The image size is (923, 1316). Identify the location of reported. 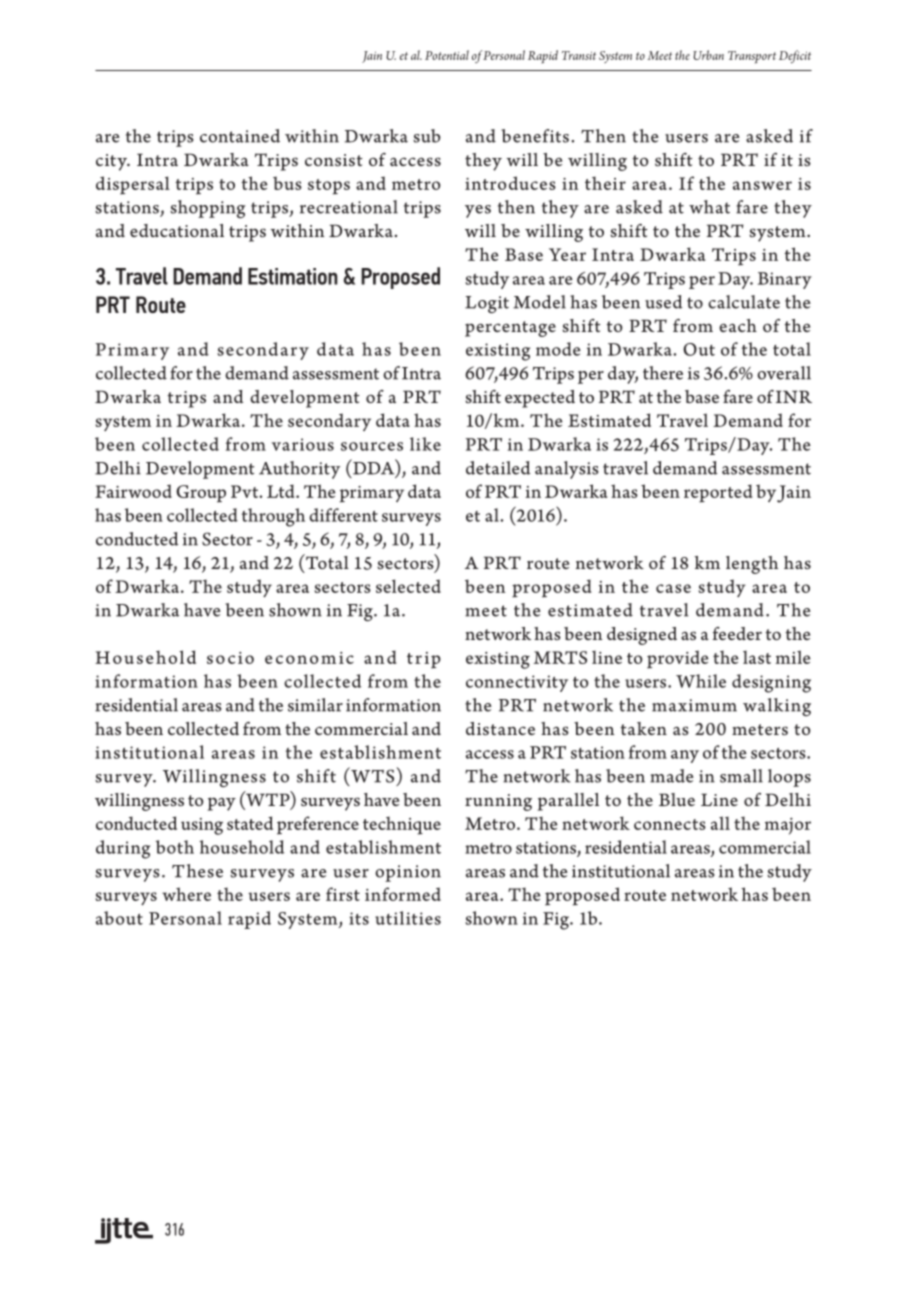
(718, 493).
